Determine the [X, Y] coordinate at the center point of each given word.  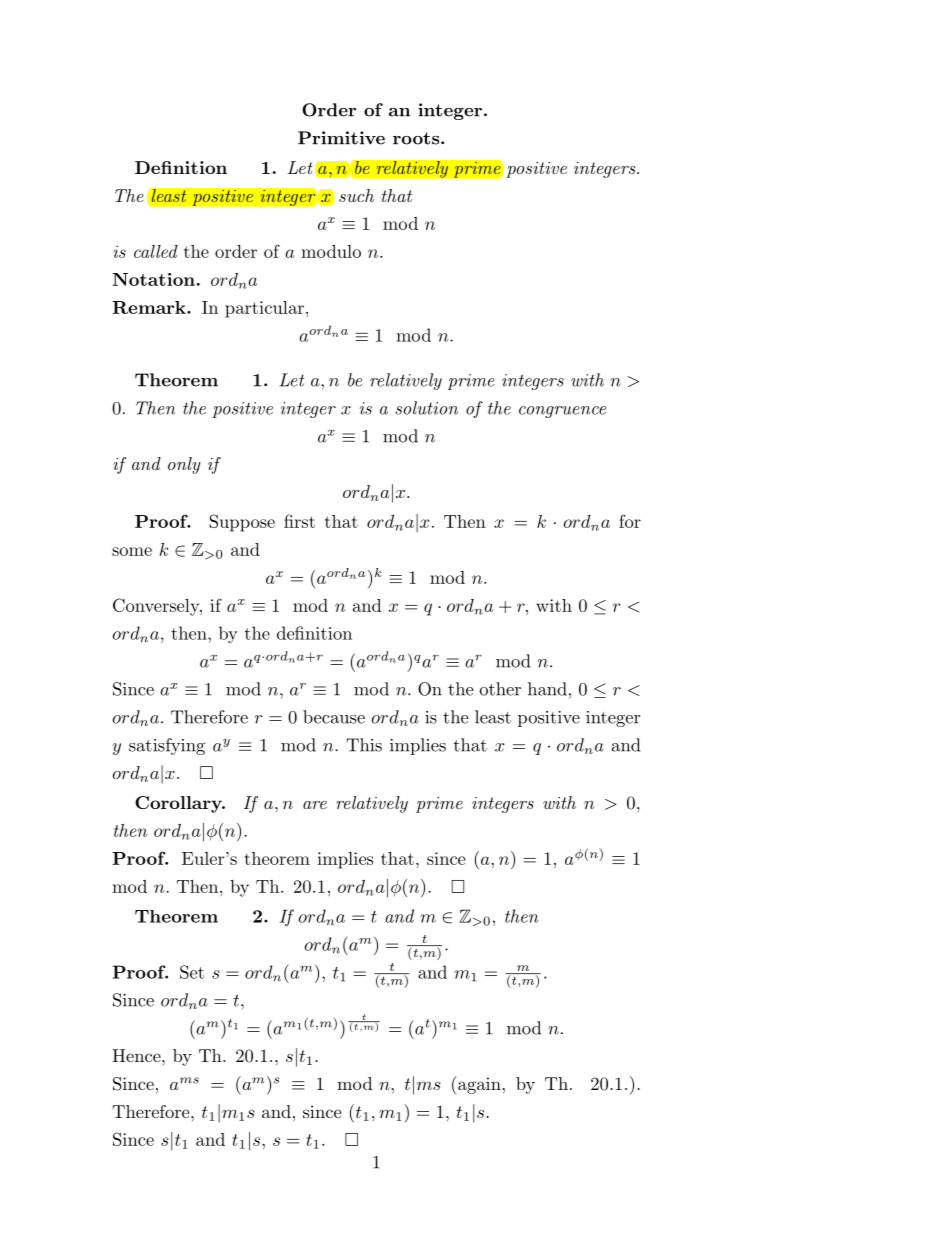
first [299, 521]
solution [426, 408]
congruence [562, 412]
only [184, 465]
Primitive [341, 138]
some [132, 551]
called [156, 251]
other [500, 689]
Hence [137, 1055]
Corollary [179, 804]
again [480, 1085]
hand [547, 689]
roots [417, 138]
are [315, 805]
